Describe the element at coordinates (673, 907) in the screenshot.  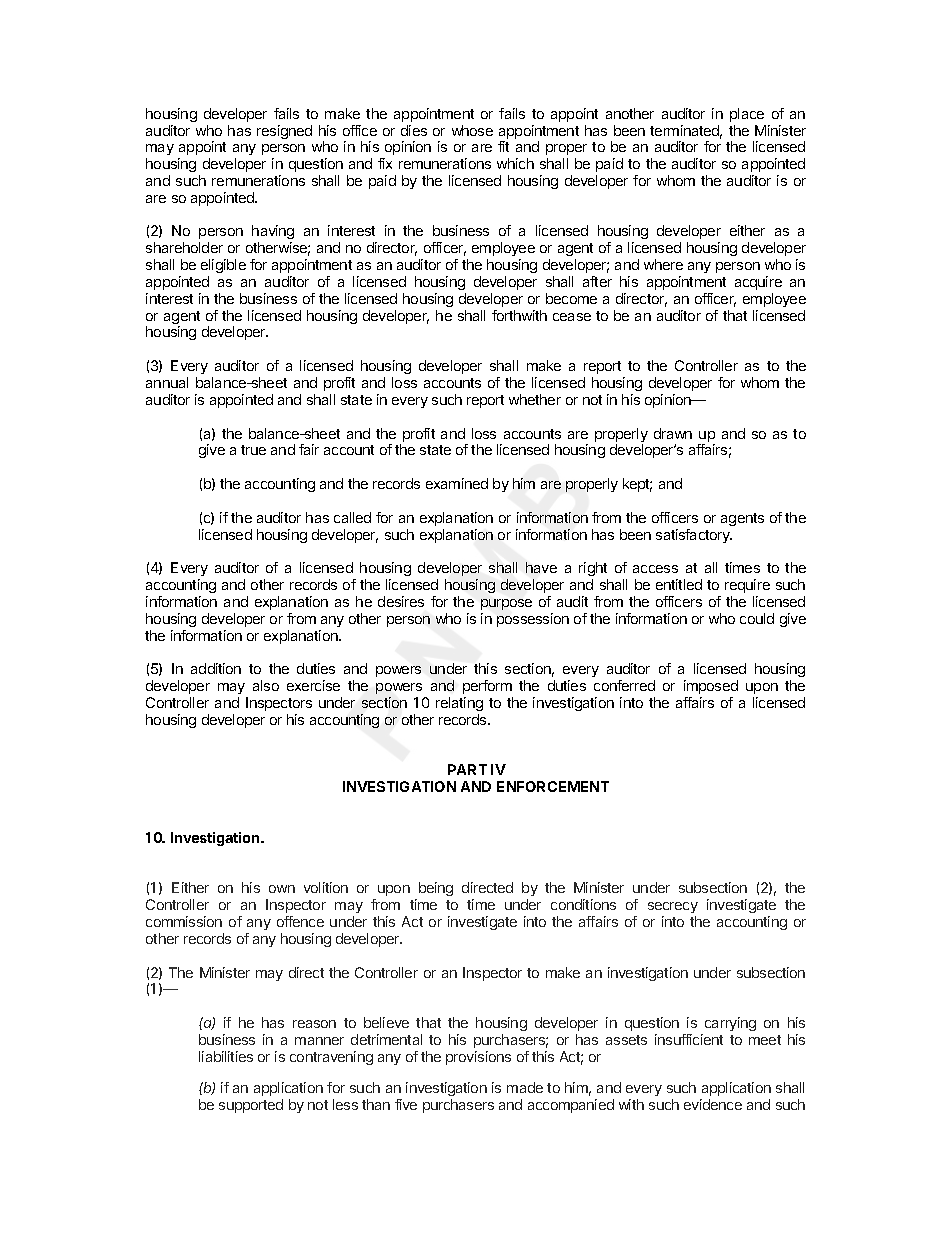
I see `secrecy` at that location.
